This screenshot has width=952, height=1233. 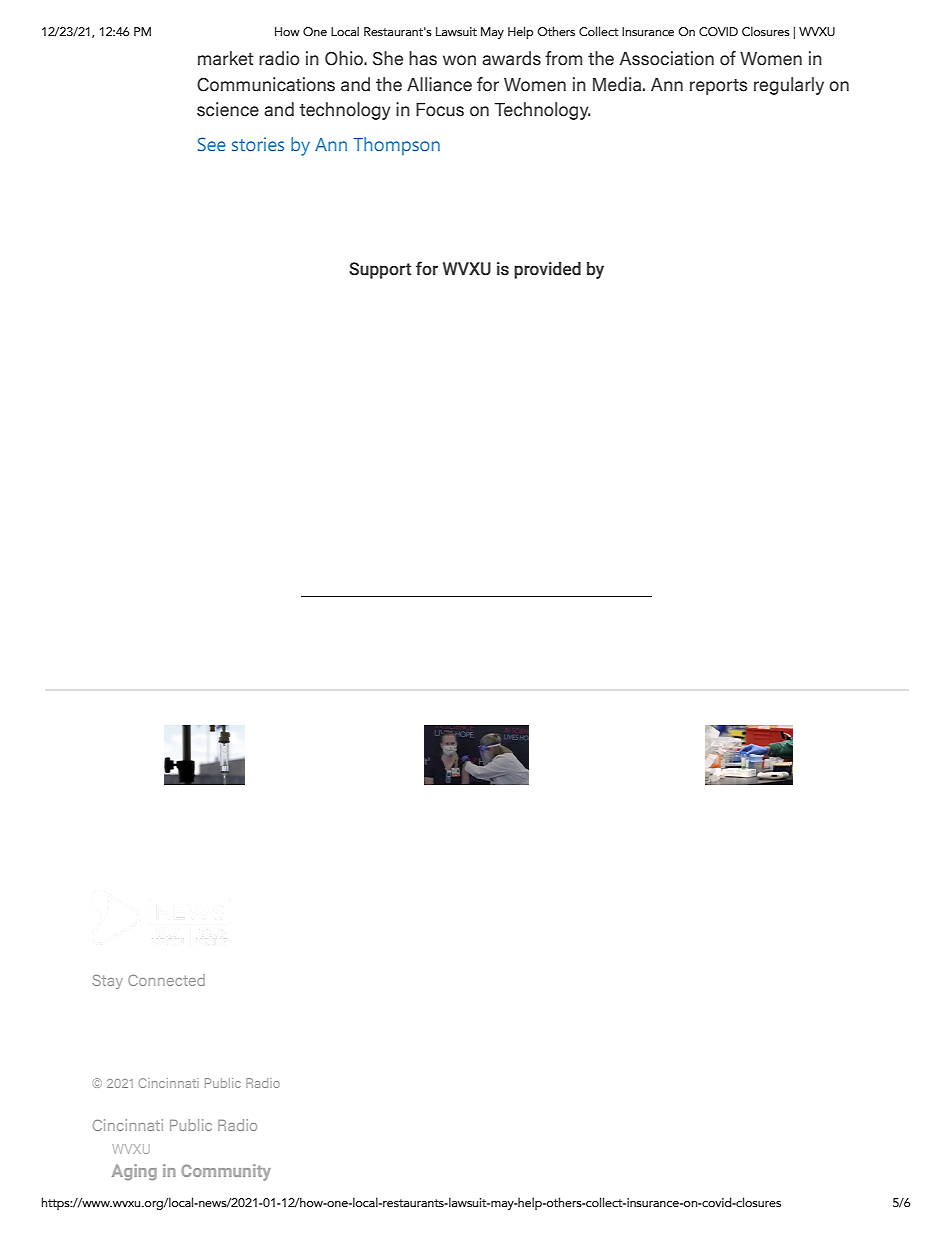 I want to click on Support, so click(x=380, y=270).
